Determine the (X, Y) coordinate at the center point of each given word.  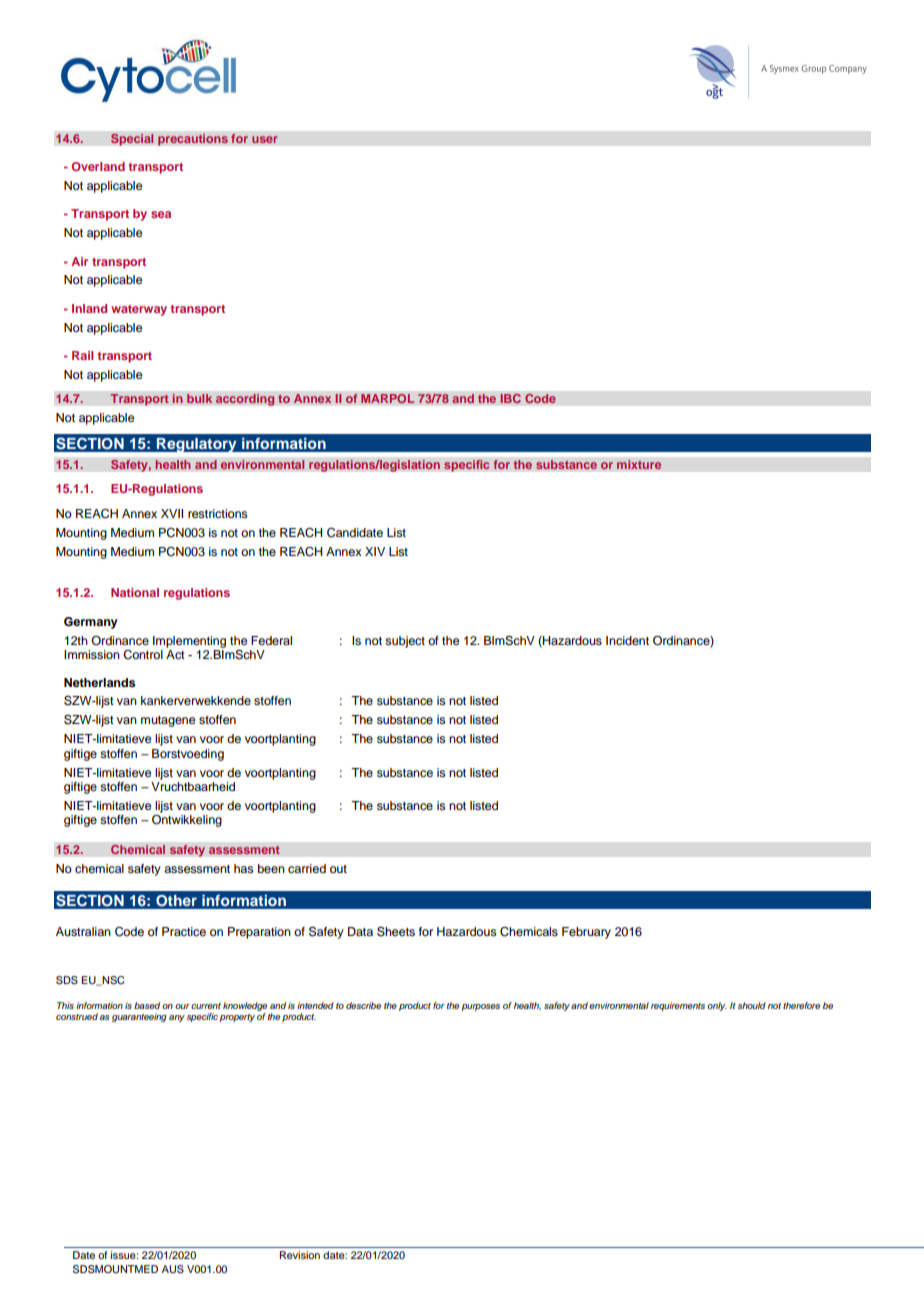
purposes (480, 1007)
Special (132, 139)
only (717, 1006)
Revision (300, 1255)
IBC (510, 398)
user (264, 139)
